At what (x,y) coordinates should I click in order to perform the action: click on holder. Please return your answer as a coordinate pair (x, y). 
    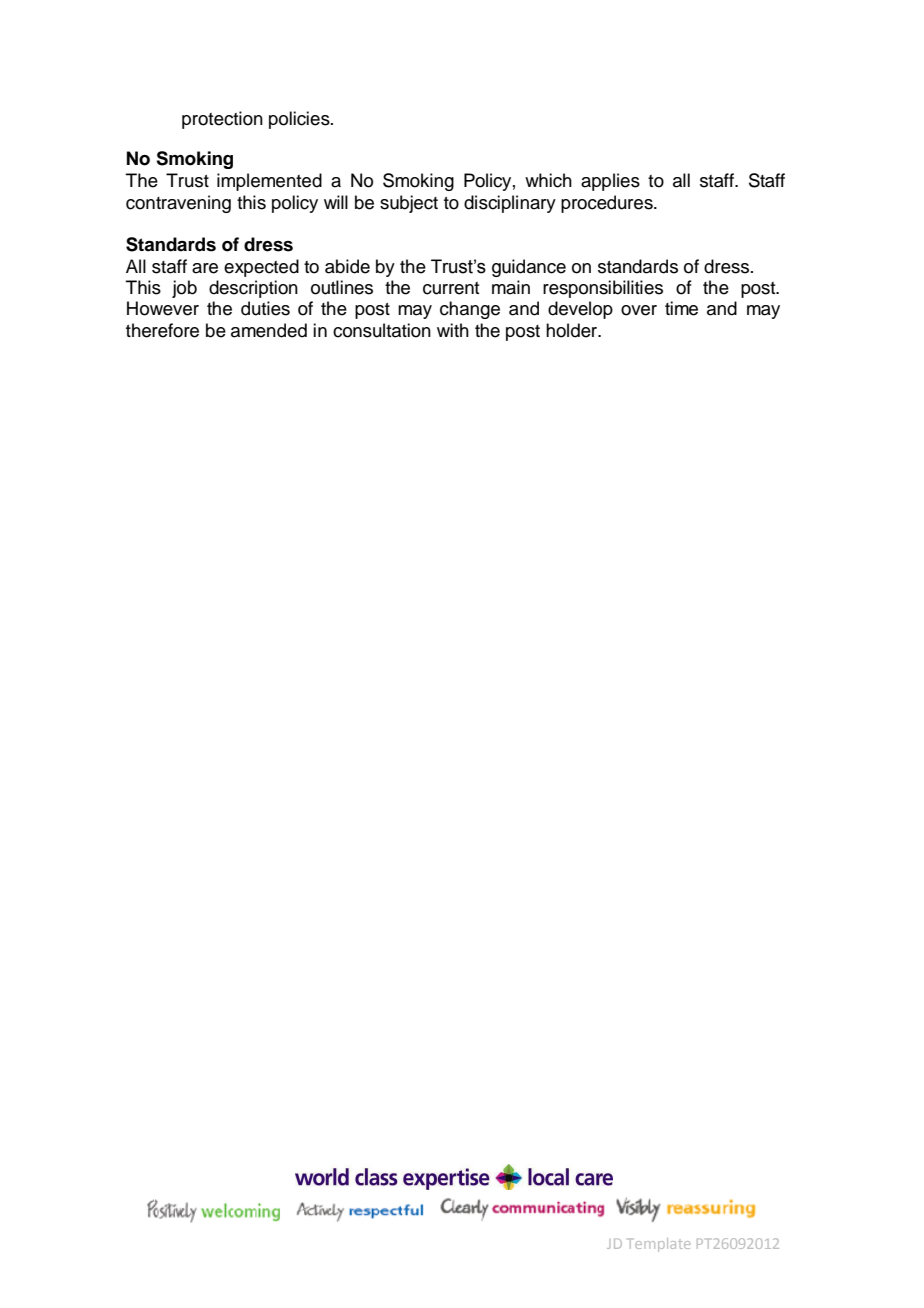
    Looking at the image, I should click on (573, 330).
